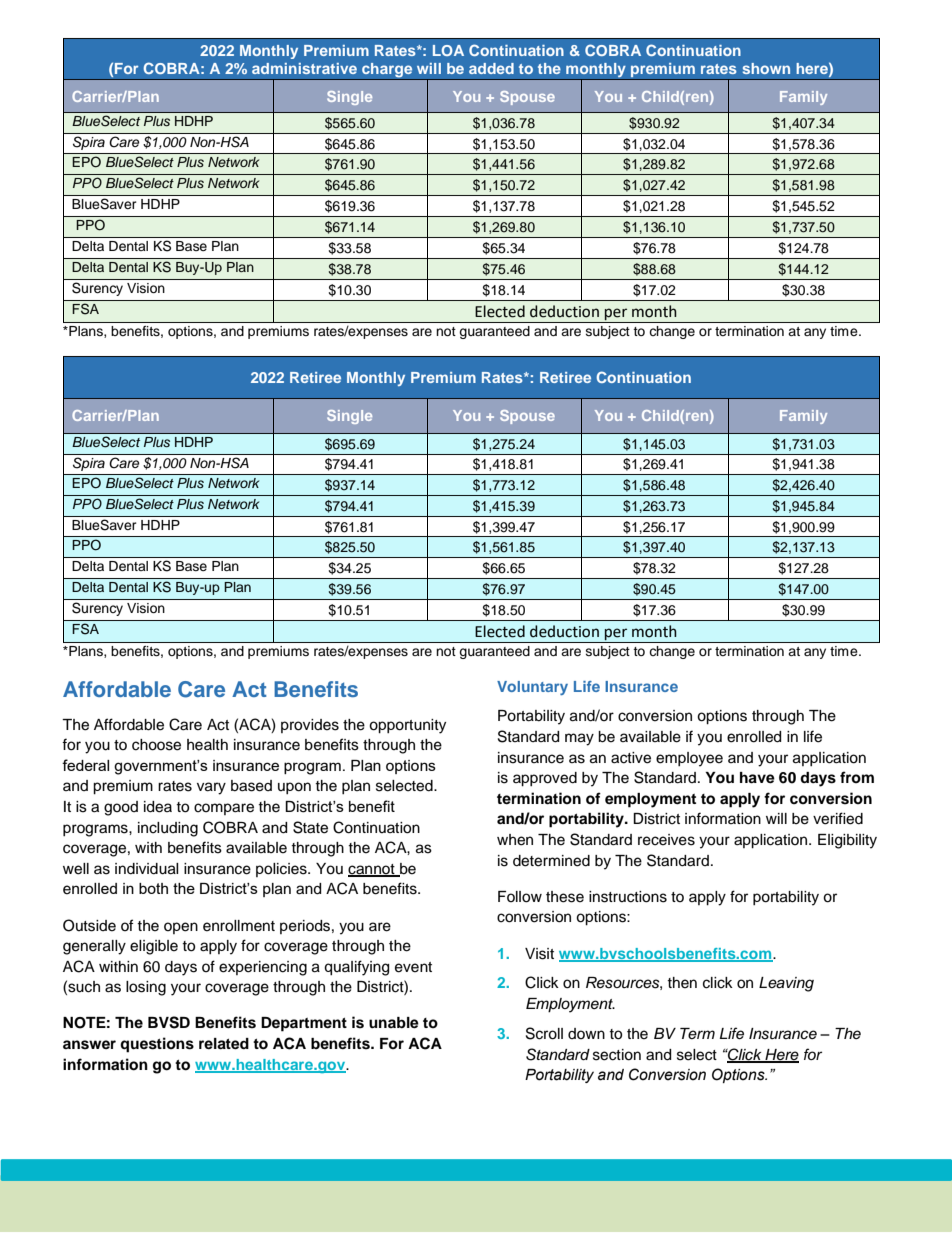 This image has height=1233, width=952. What do you see at coordinates (407, 726) in the image?
I see `opportunity` at bounding box center [407, 726].
